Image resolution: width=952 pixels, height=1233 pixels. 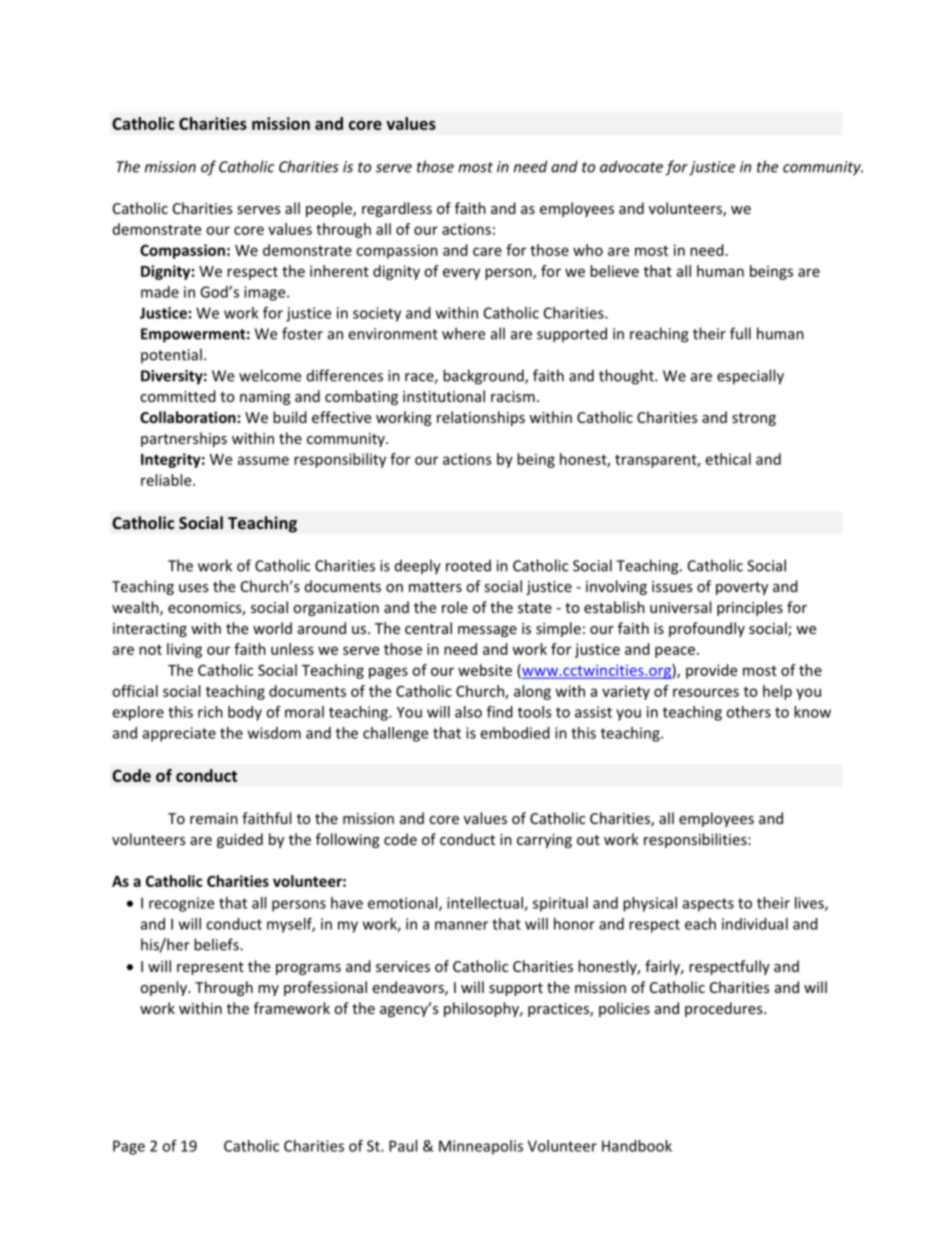 I want to click on Minneapolis, so click(x=481, y=1147).
